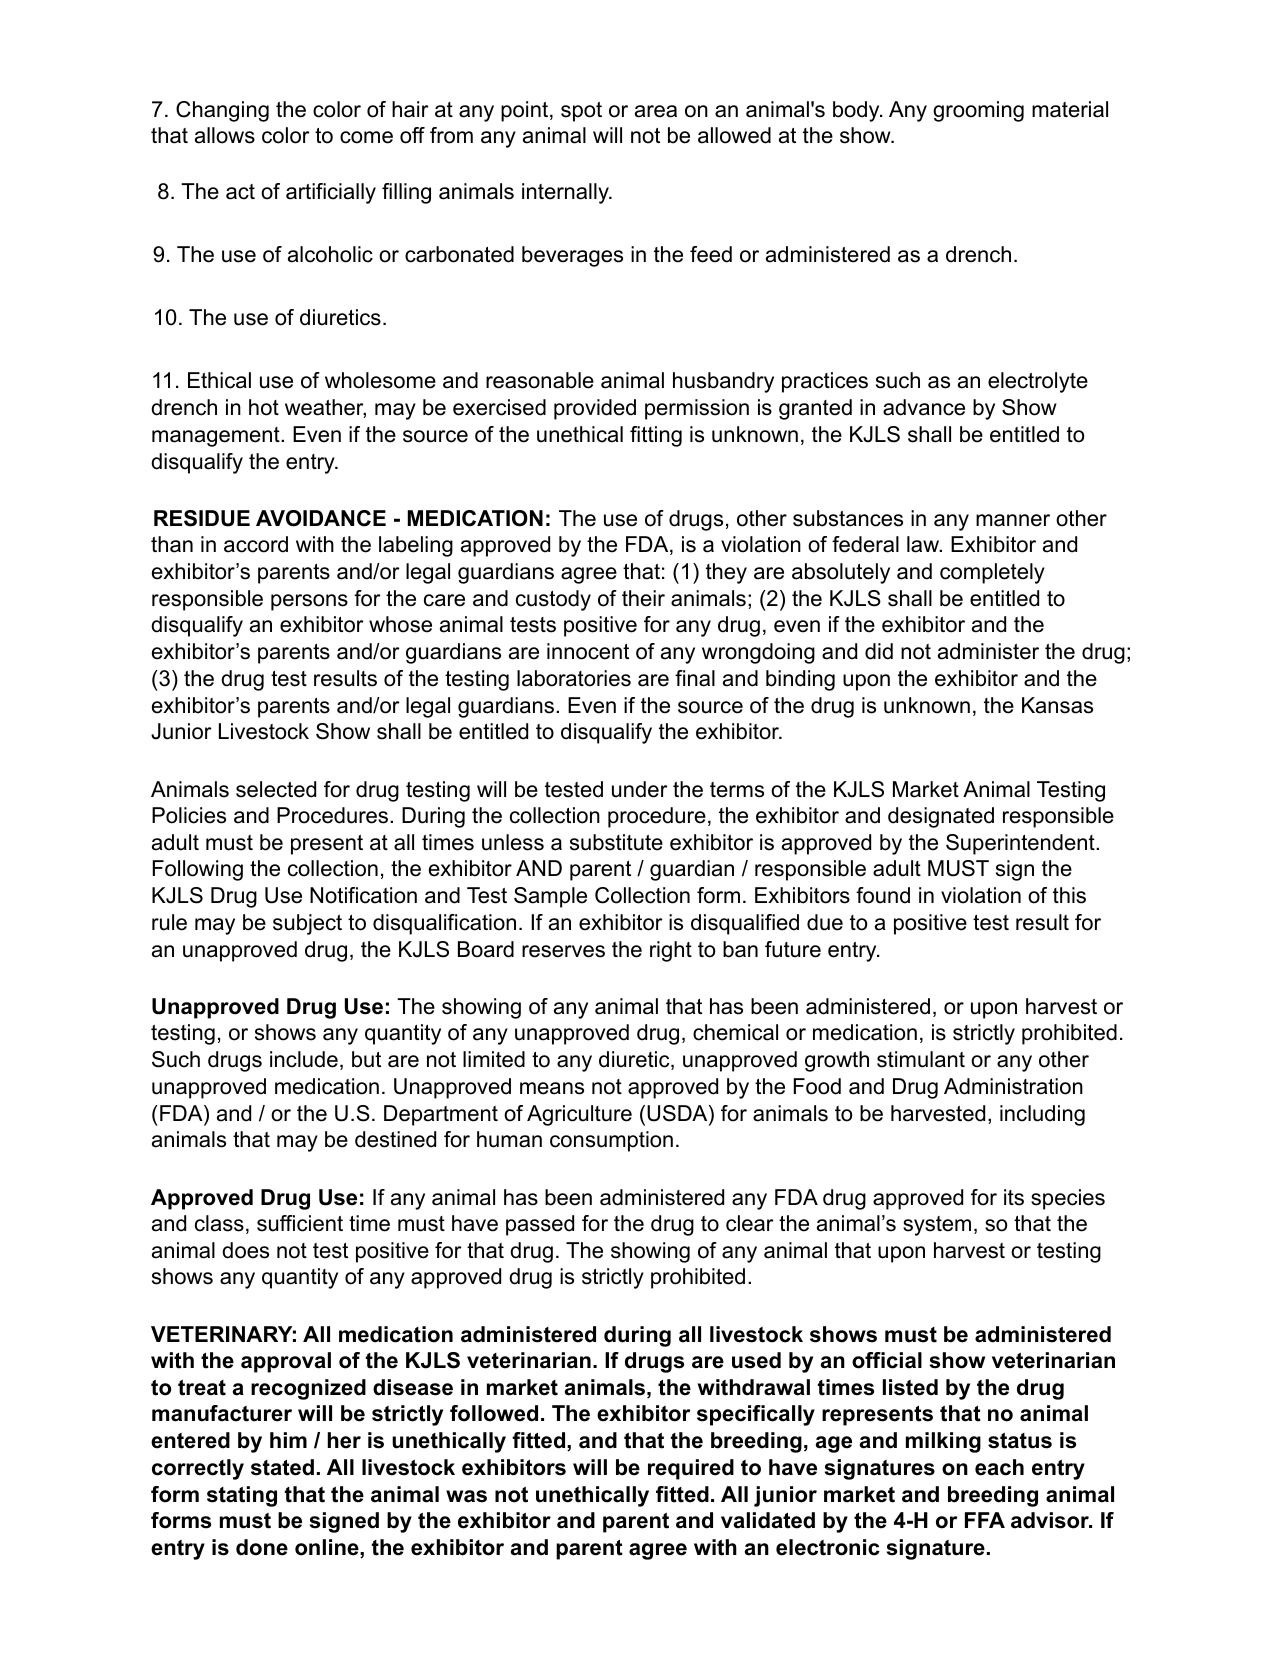 Image resolution: width=1285 pixels, height=1663 pixels. I want to click on FFA, so click(985, 1520).
